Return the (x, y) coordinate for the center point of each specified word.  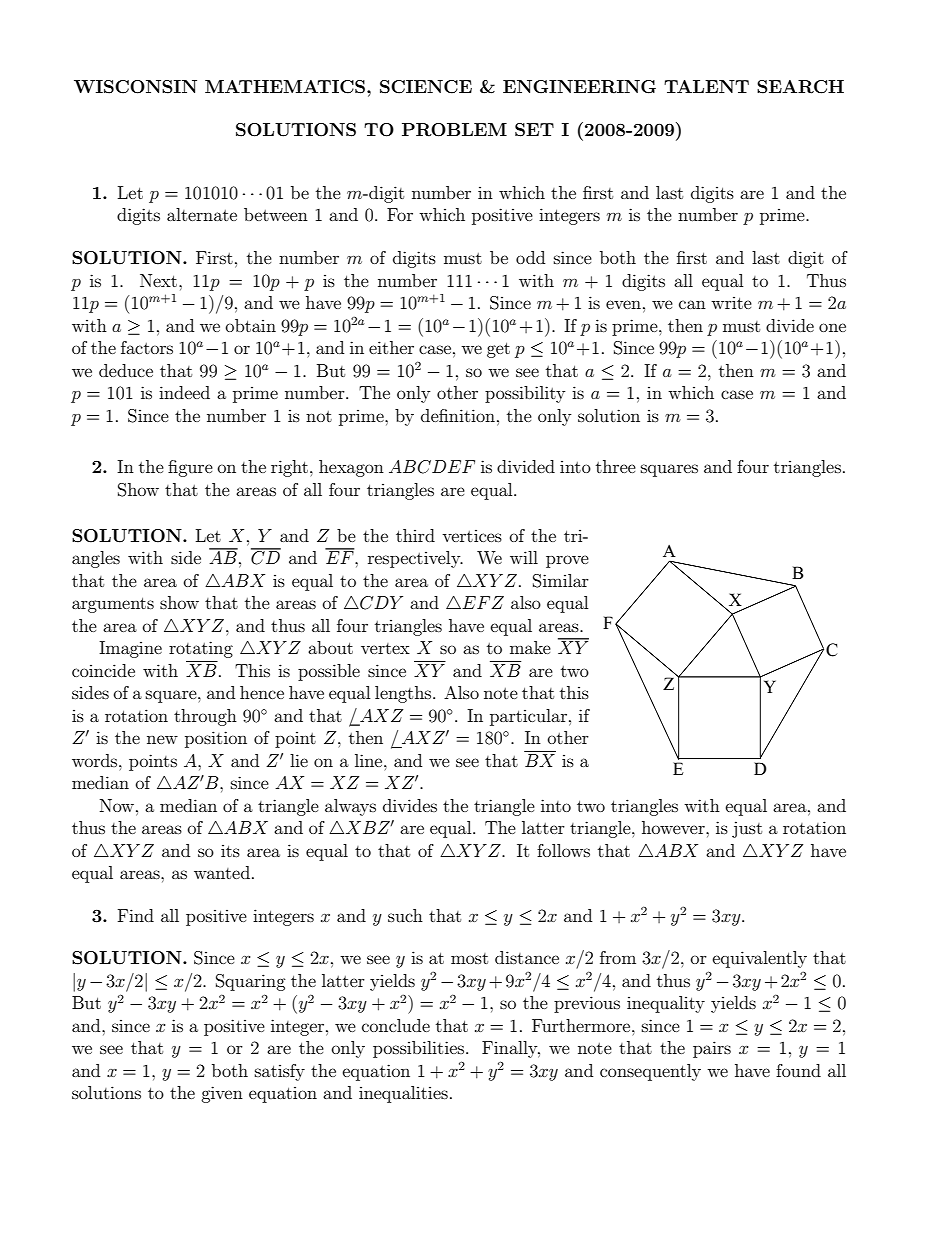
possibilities (420, 1049)
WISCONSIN (135, 87)
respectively (415, 559)
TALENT (706, 86)
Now (118, 805)
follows (563, 850)
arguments (113, 605)
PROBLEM (454, 130)
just (747, 829)
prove (567, 561)
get (498, 350)
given (222, 1094)
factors (147, 347)
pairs (712, 1049)
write (731, 303)
